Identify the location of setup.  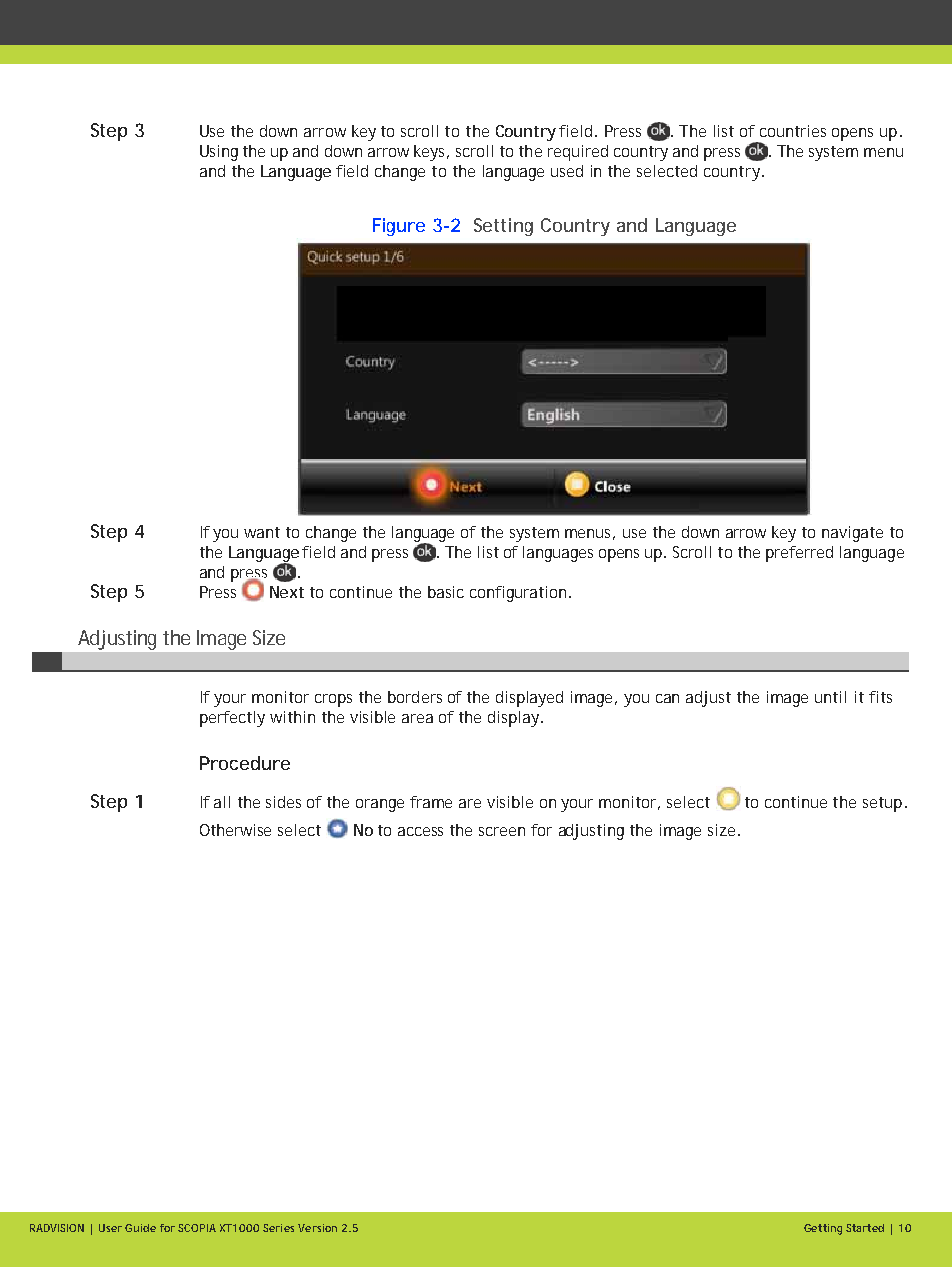
(882, 804).
